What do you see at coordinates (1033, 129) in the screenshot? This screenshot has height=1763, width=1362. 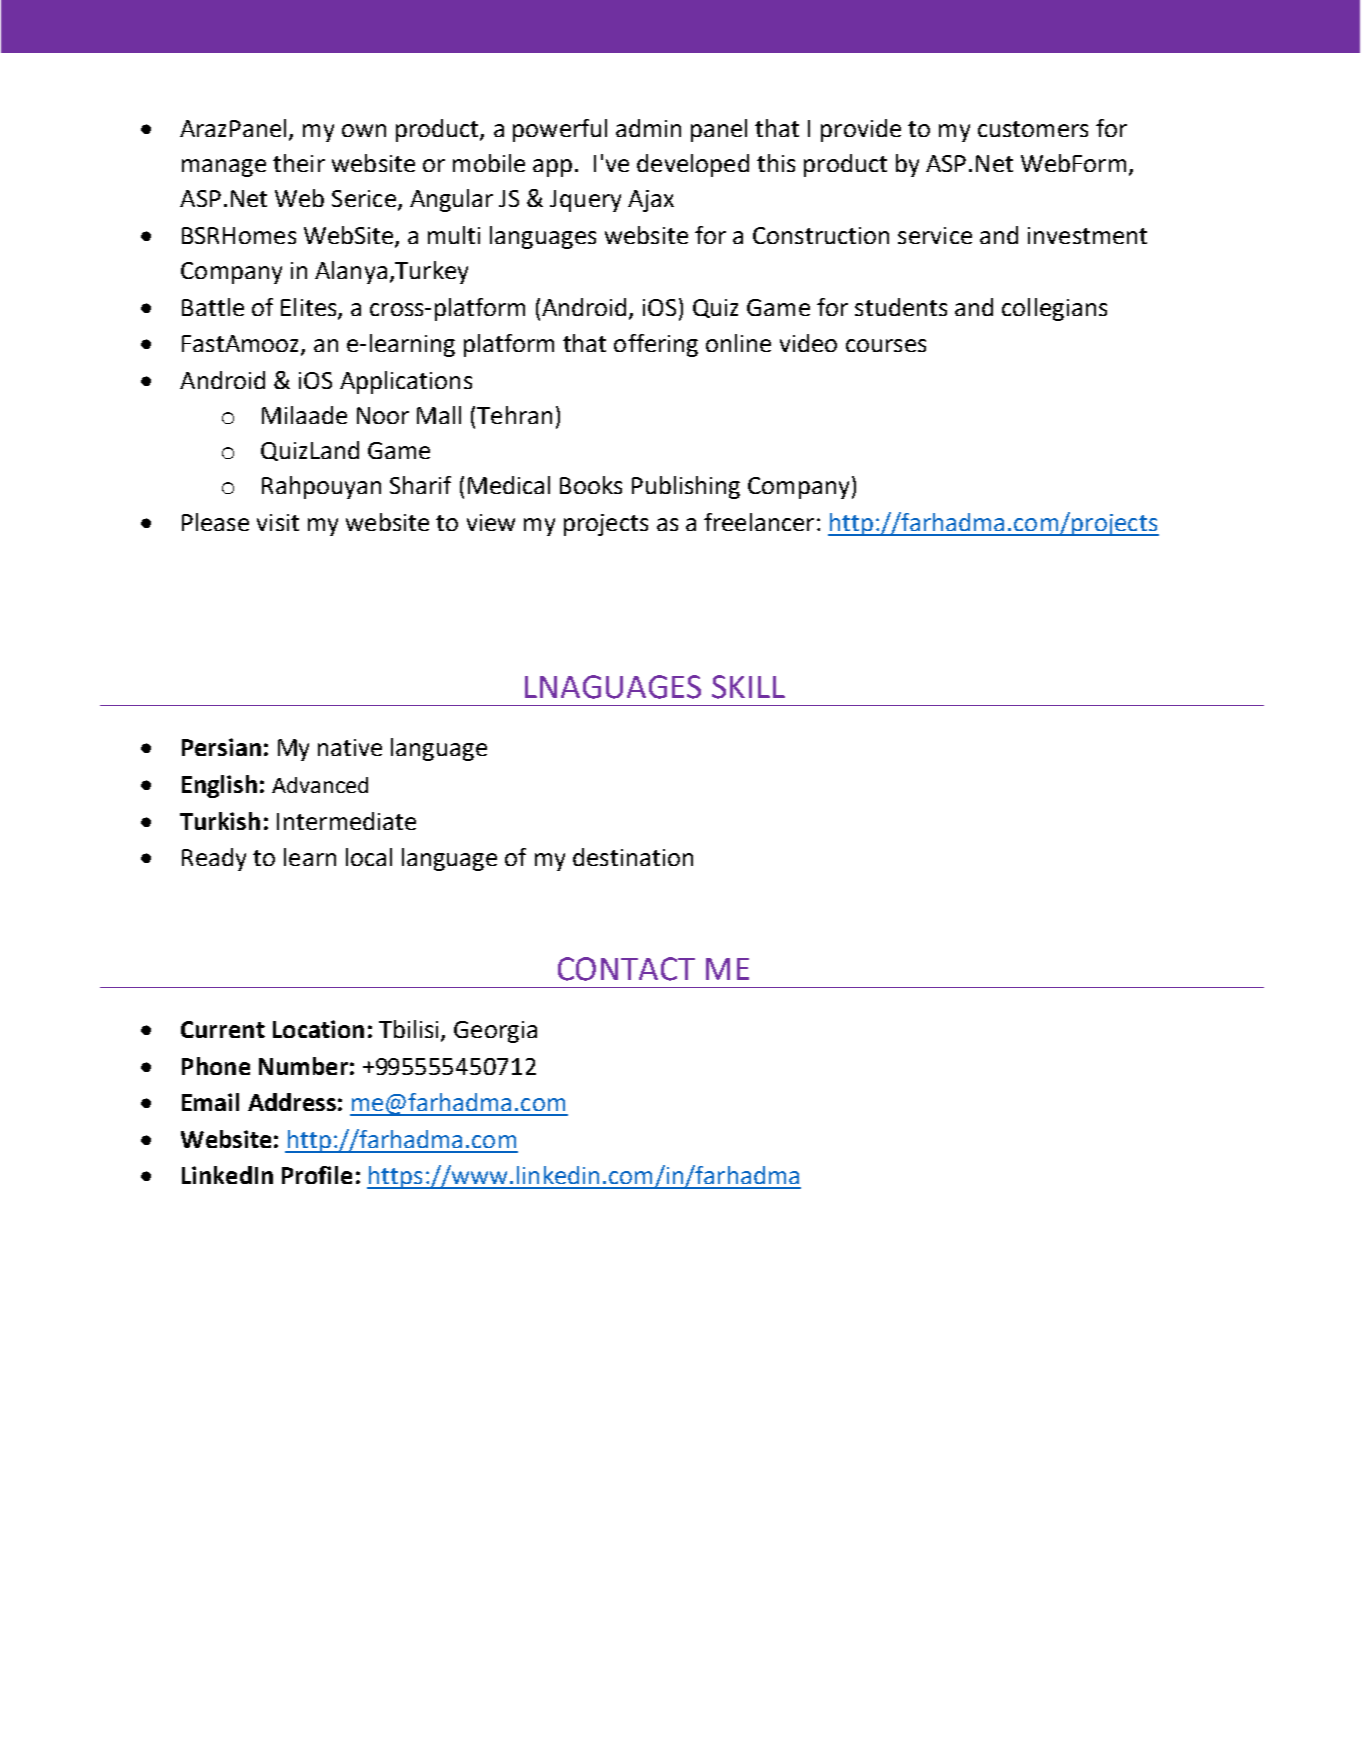 I see `customers` at bounding box center [1033, 129].
